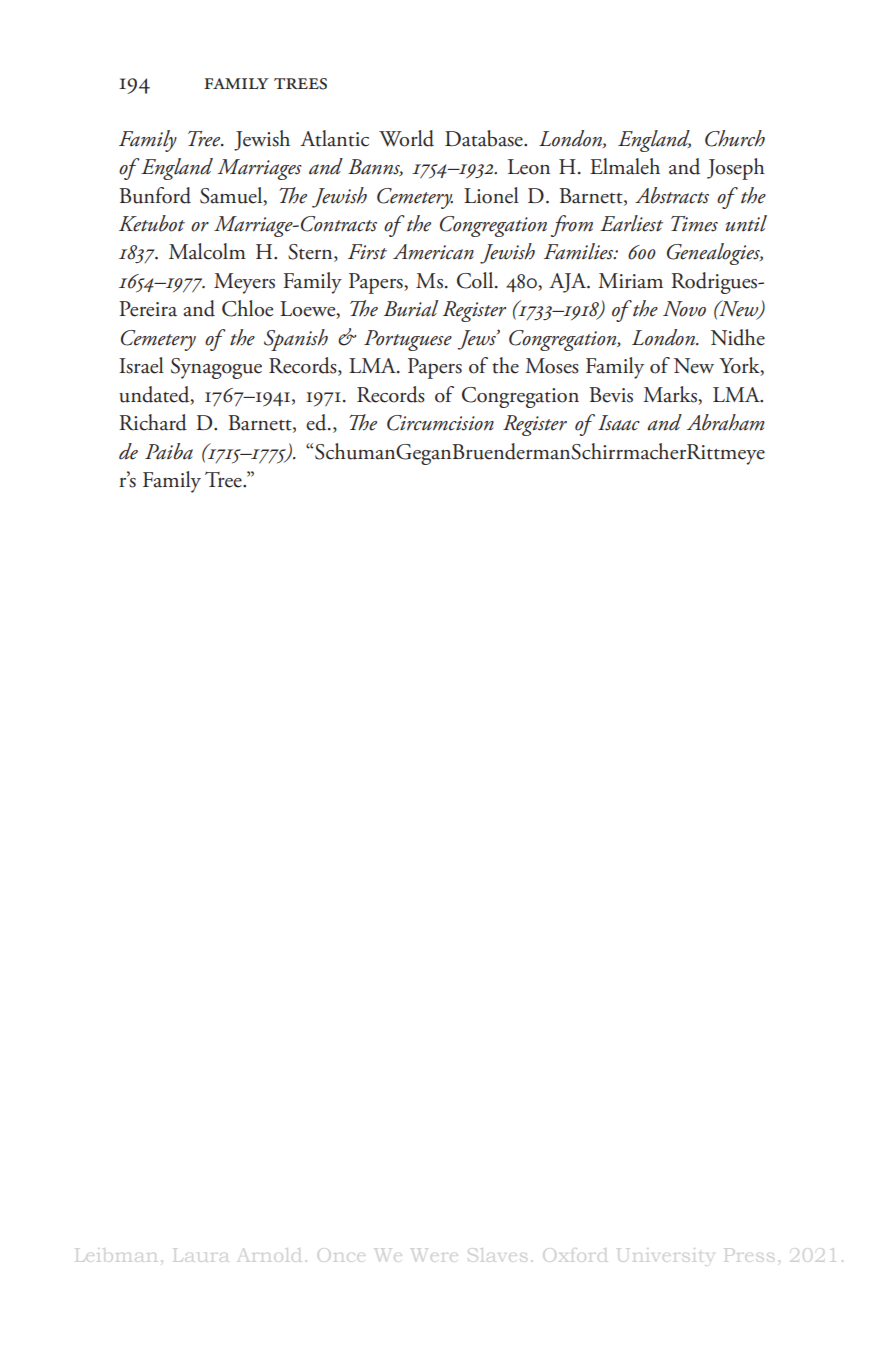 The image size is (896, 1354). What do you see at coordinates (153, 422) in the page?
I see `Richard` at bounding box center [153, 422].
